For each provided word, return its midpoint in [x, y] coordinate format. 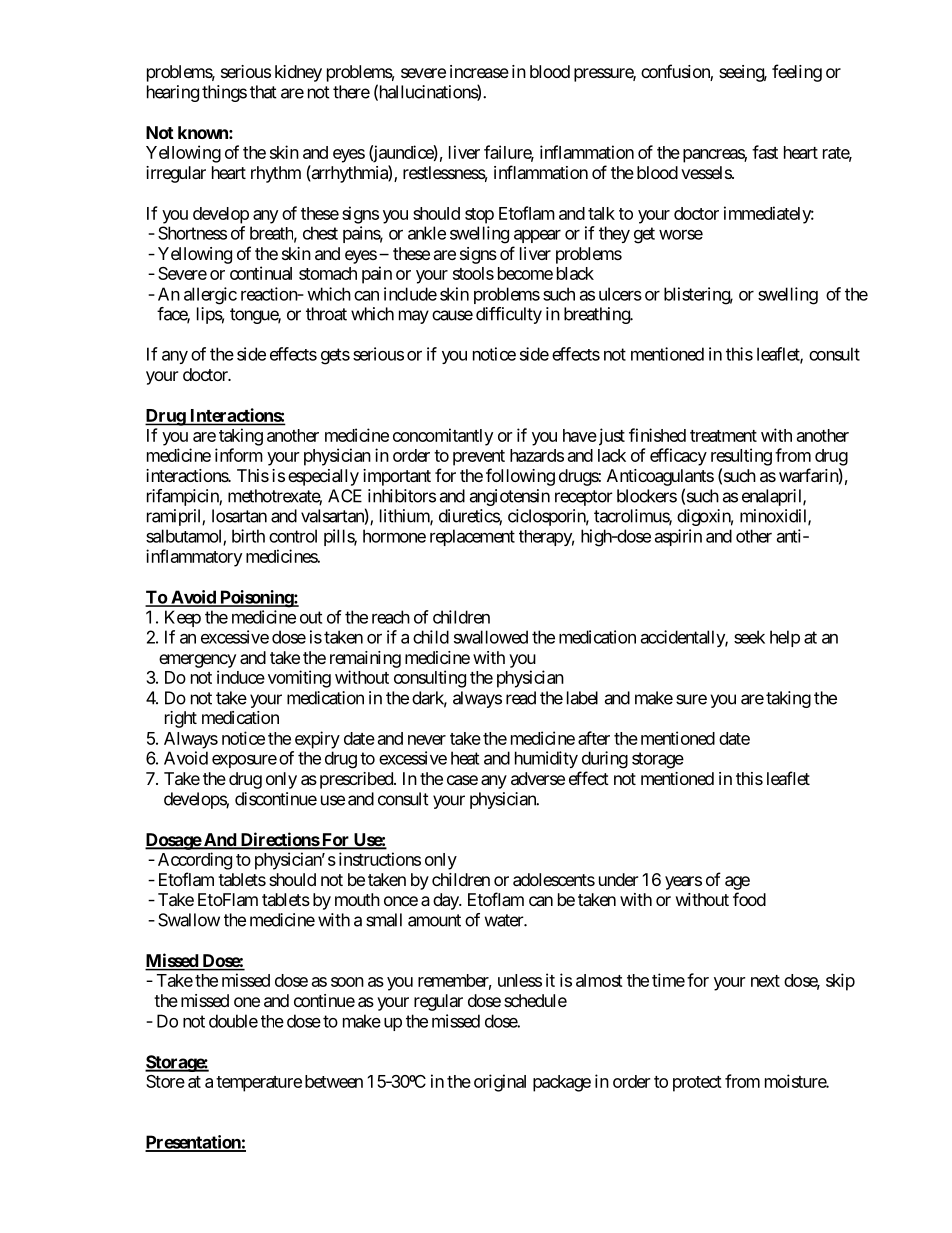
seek [749, 637]
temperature [259, 1084]
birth [248, 536]
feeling [797, 73]
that [263, 92]
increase [479, 71]
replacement [472, 537]
